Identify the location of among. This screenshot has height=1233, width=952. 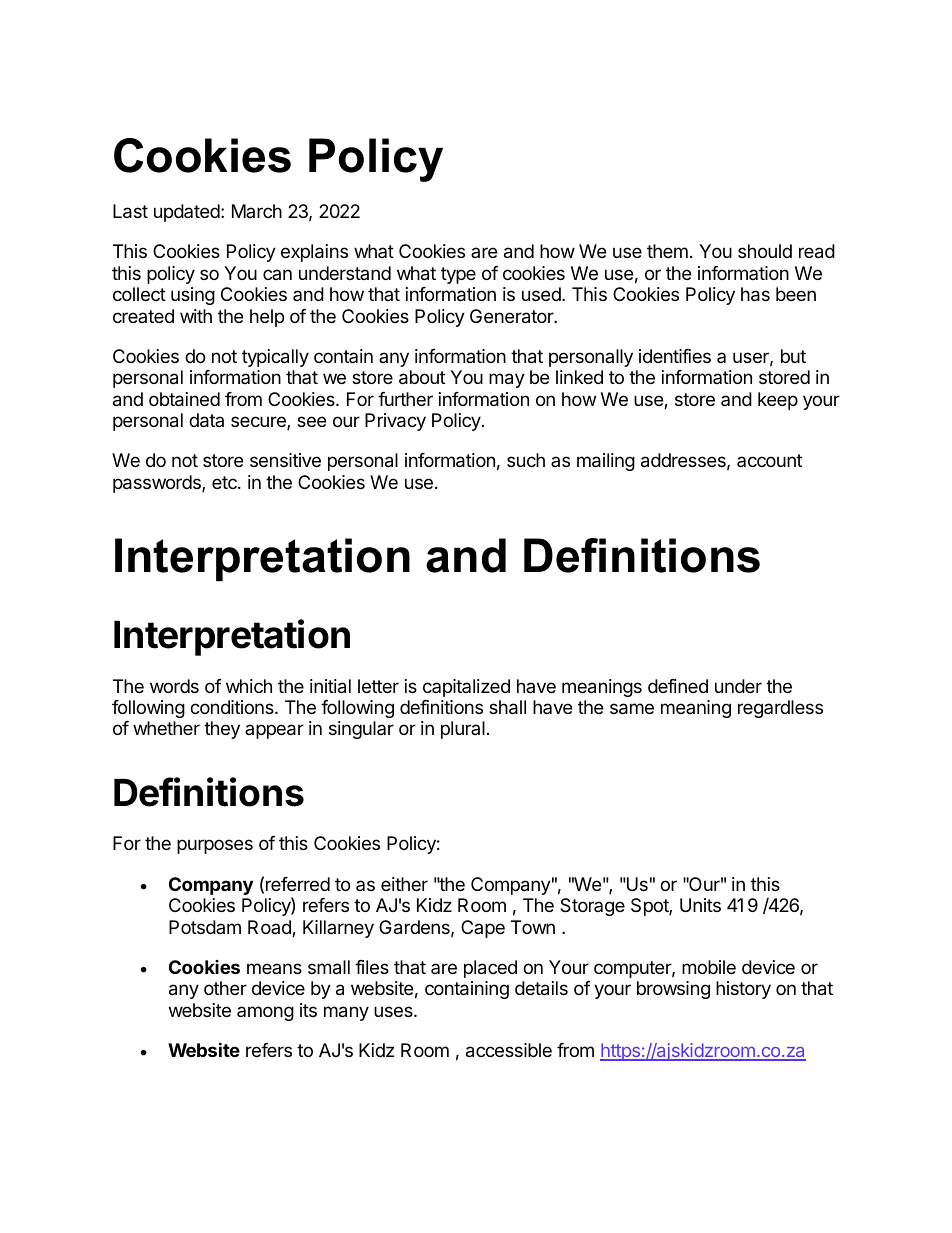
(265, 1013).
